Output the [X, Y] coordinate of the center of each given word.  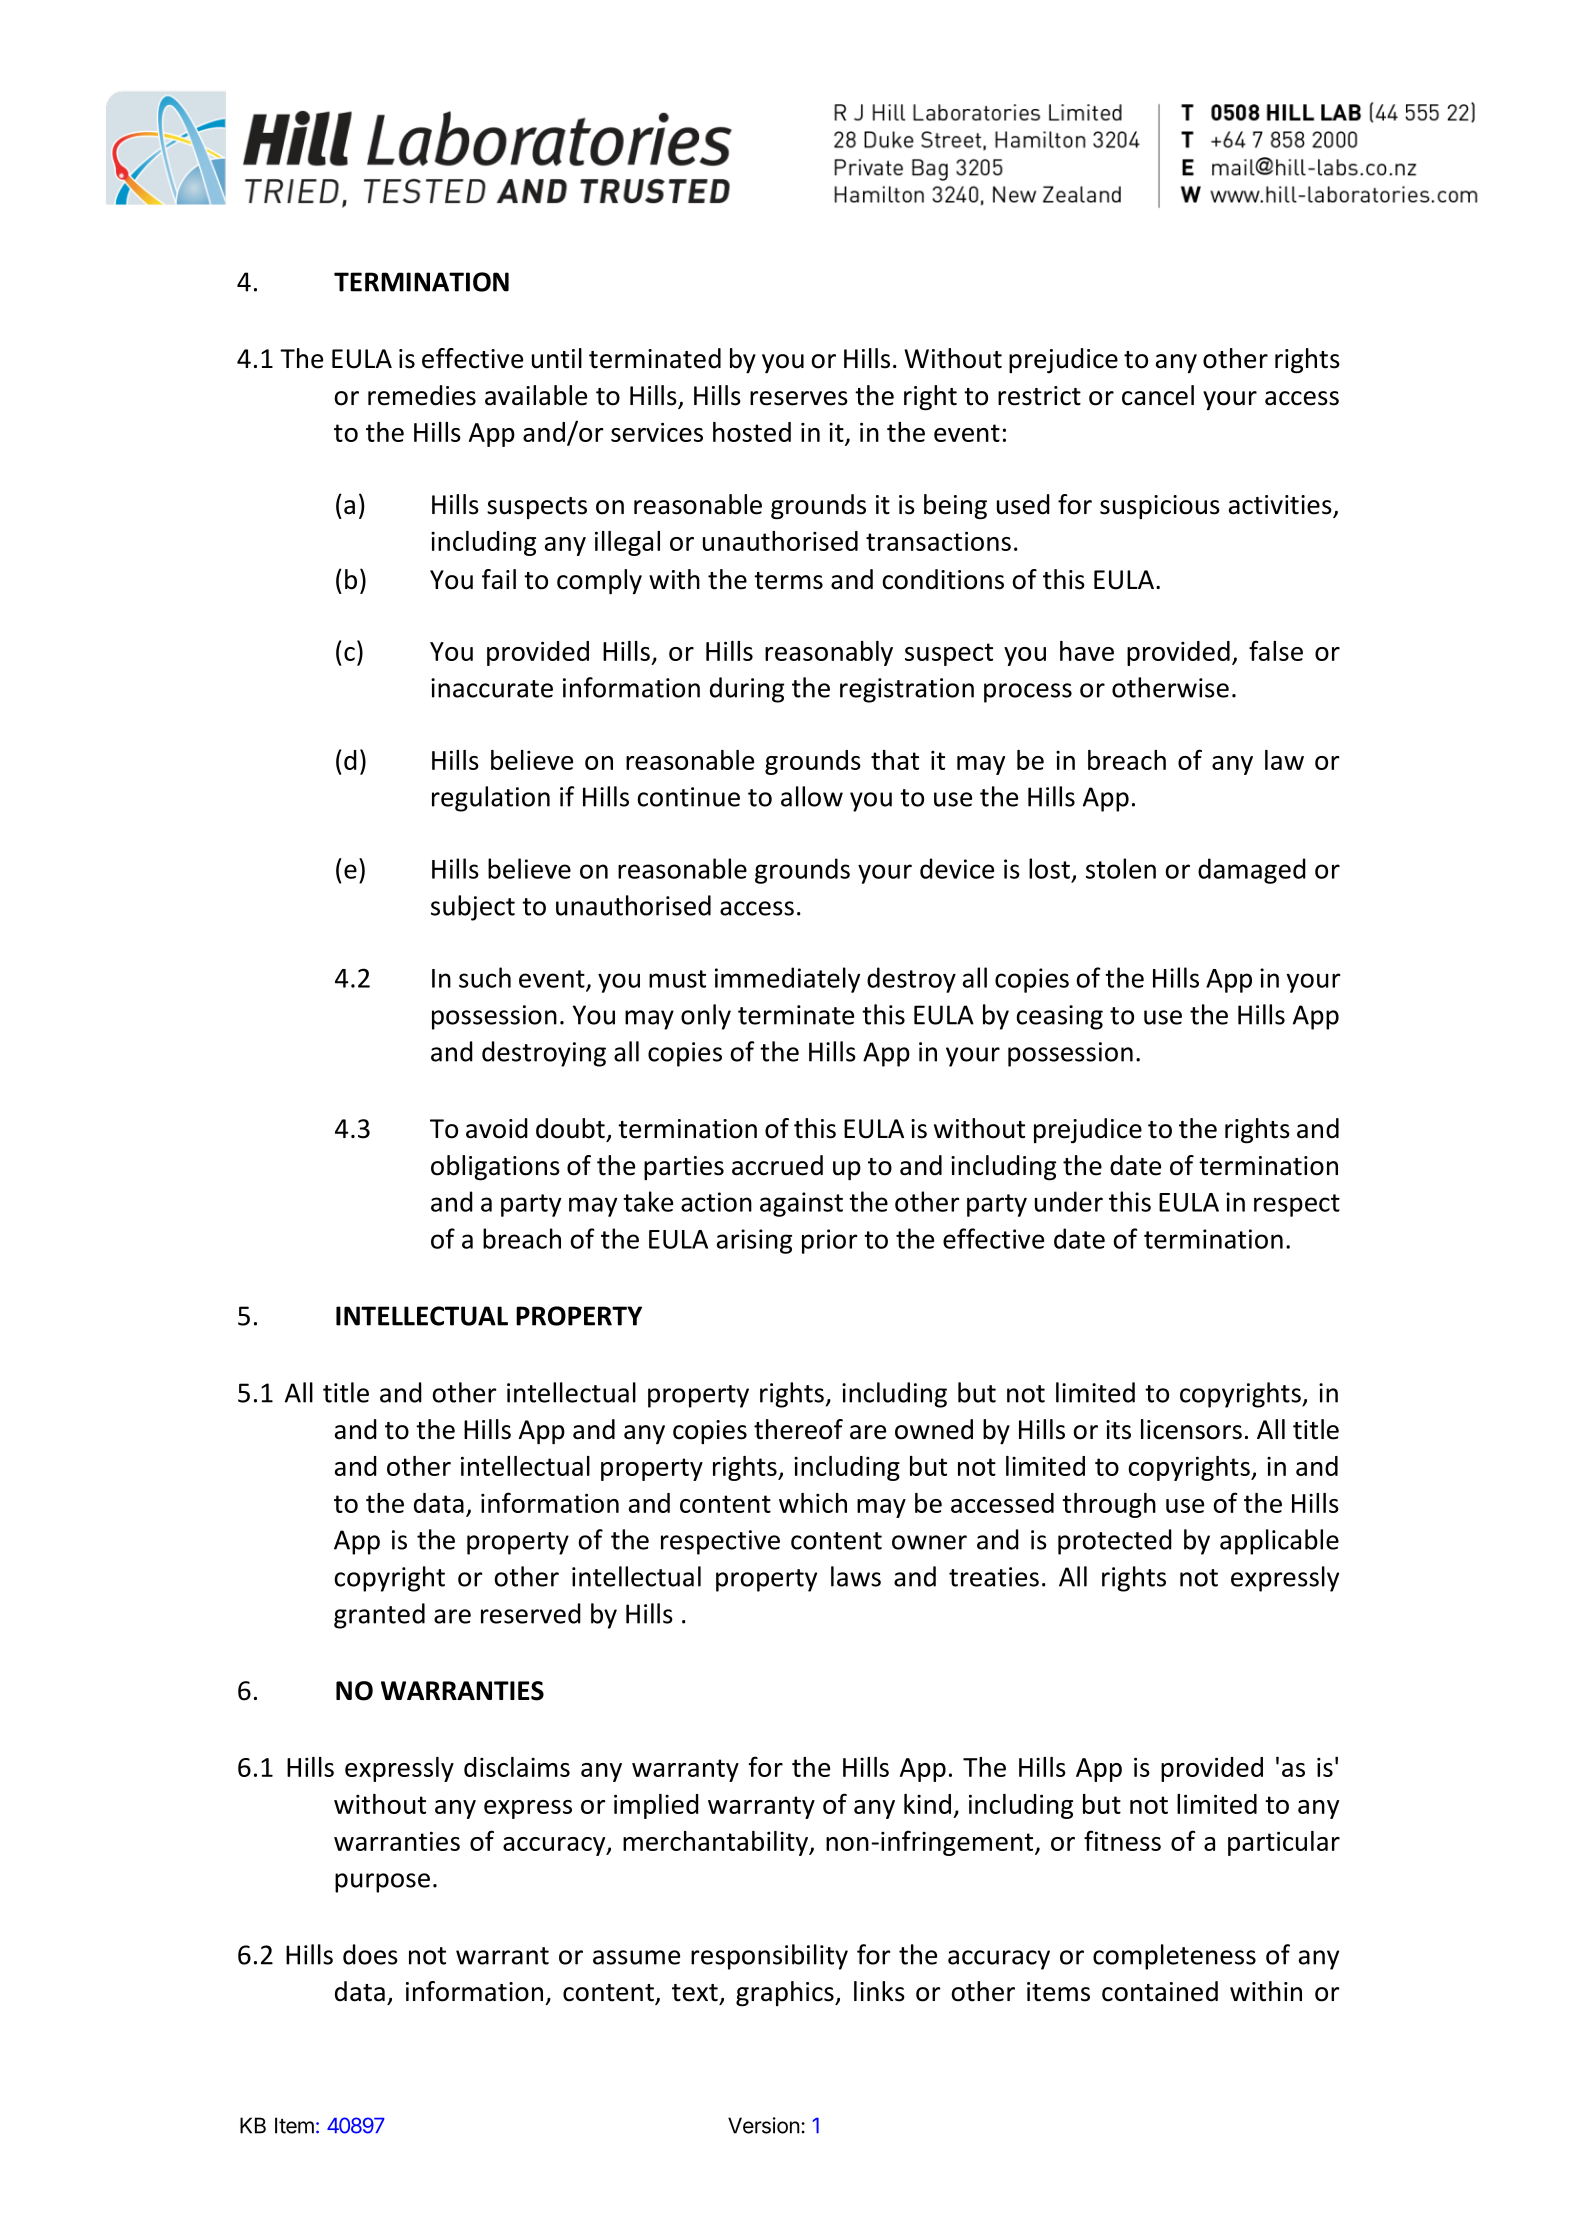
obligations [495, 1168]
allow [812, 796]
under [1069, 1201]
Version [764, 2125]
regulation [491, 799]
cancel [1158, 395]
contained [1160, 1991]
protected [1115, 1542]
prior [829, 1241]
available [536, 395]
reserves [799, 398]
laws [856, 1576]
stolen [1121, 868]
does [370, 1954]
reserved [531, 1613]
